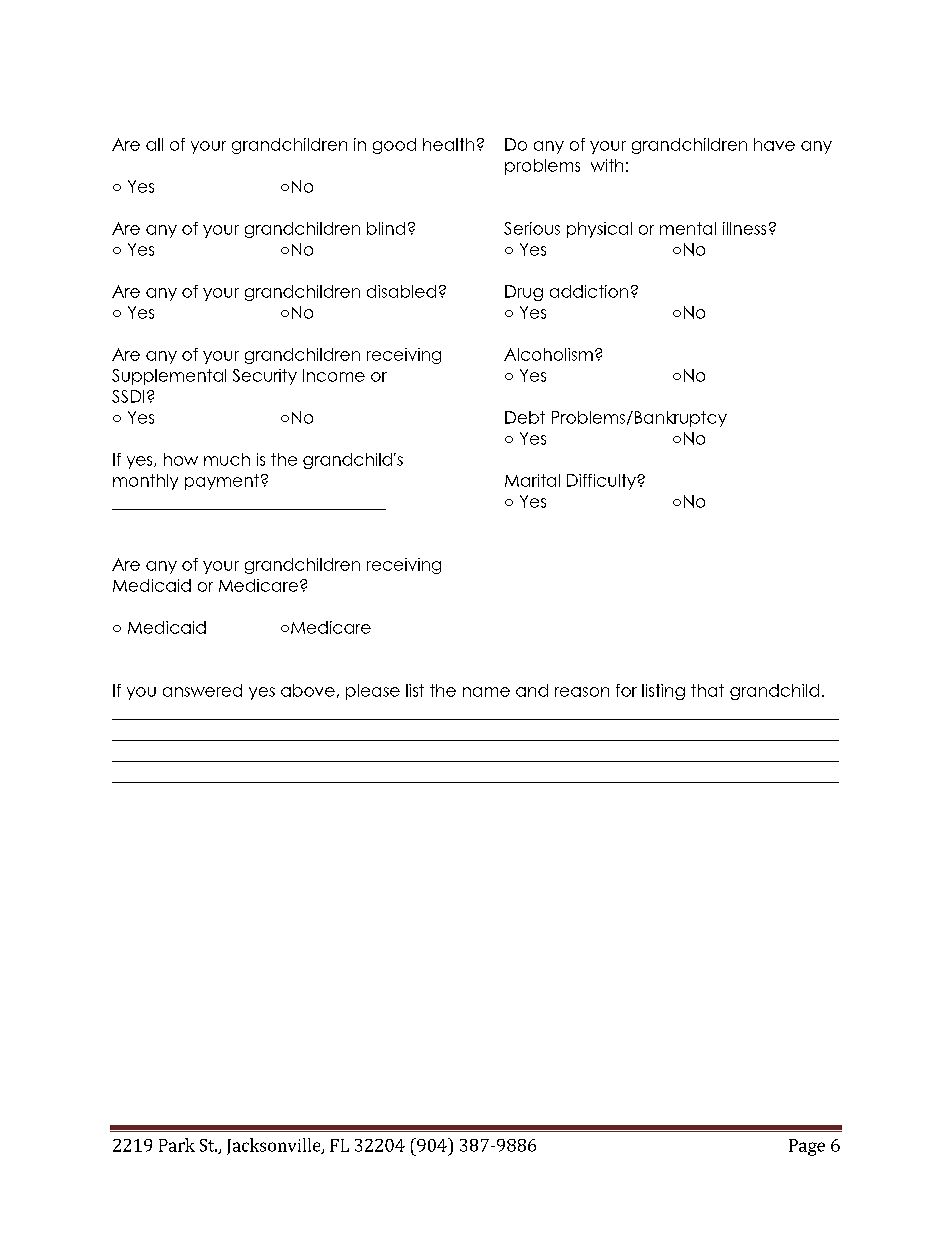  What do you see at coordinates (202, 690) in the screenshot?
I see `answered` at bounding box center [202, 690].
